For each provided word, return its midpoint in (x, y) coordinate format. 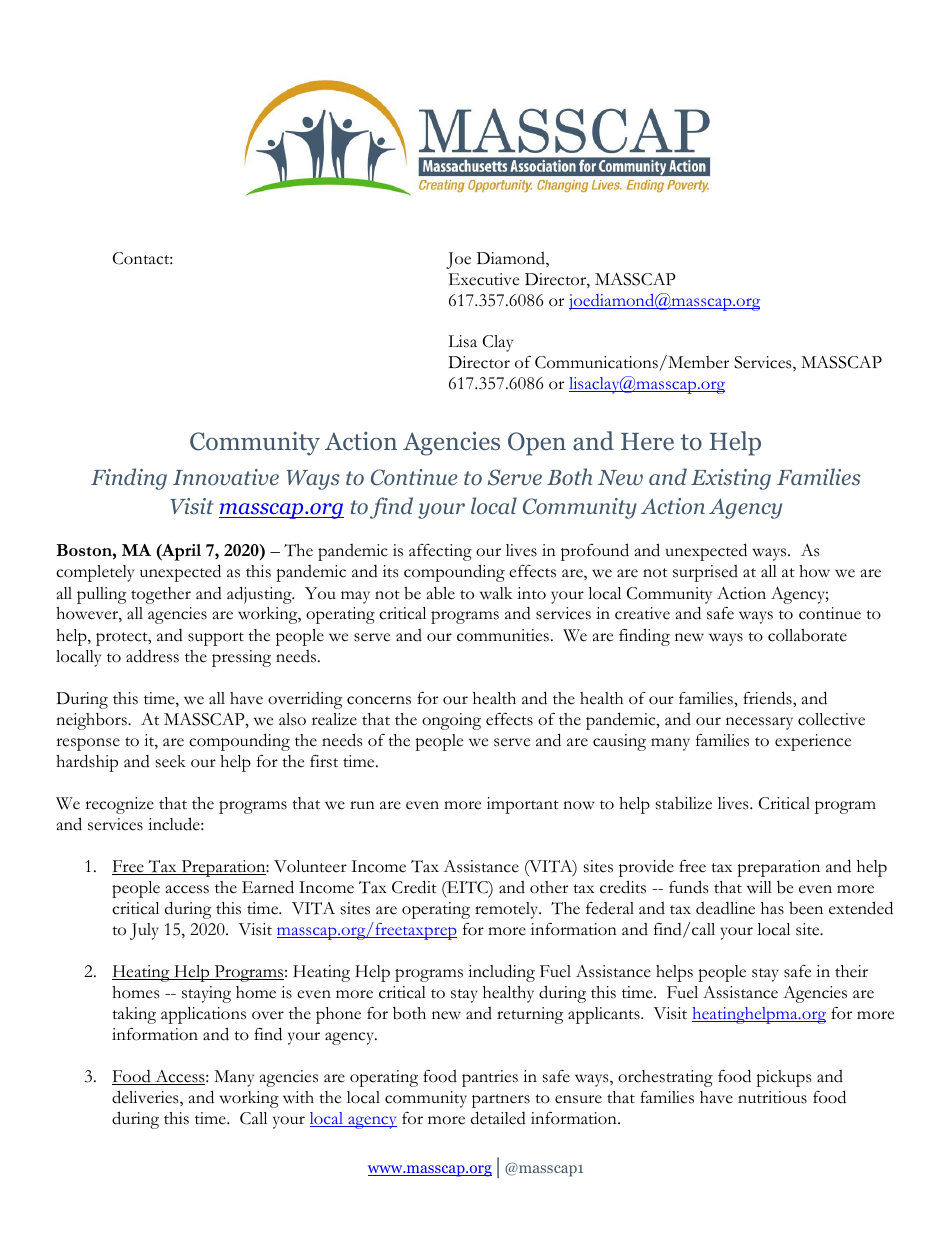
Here (647, 441)
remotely (508, 910)
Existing (731, 479)
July (144, 931)
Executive (484, 279)
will (759, 887)
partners (501, 1101)
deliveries (146, 1098)
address (152, 656)
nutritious (772, 1097)
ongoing (451, 721)
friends (768, 698)
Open (537, 444)
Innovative (226, 477)
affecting (440, 552)
